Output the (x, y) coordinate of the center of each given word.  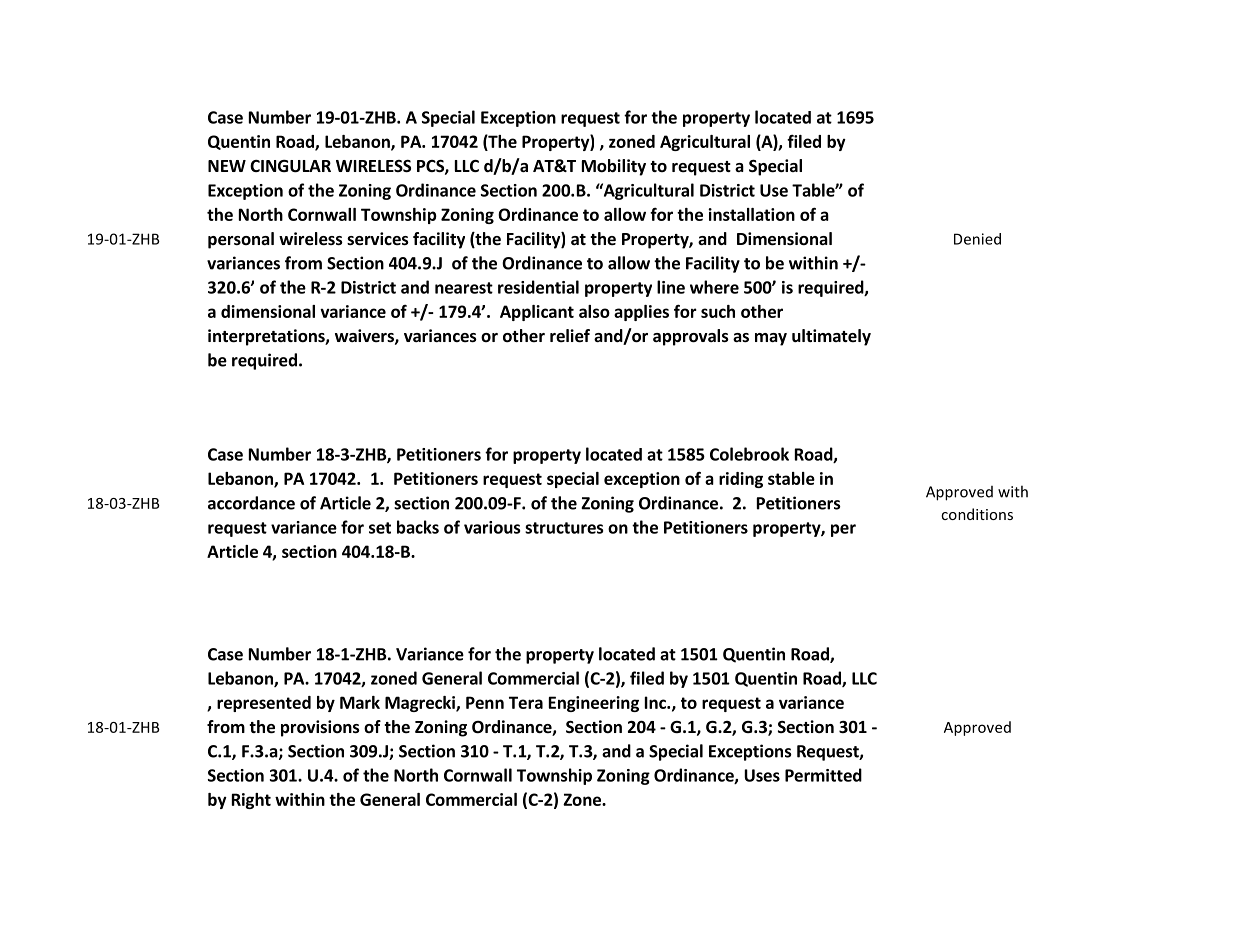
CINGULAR (290, 166)
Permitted (823, 775)
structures (564, 528)
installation (751, 214)
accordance (251, 503)
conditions (977, 514)
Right (251, 801)
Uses (762, 775)
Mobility (614, 167)
